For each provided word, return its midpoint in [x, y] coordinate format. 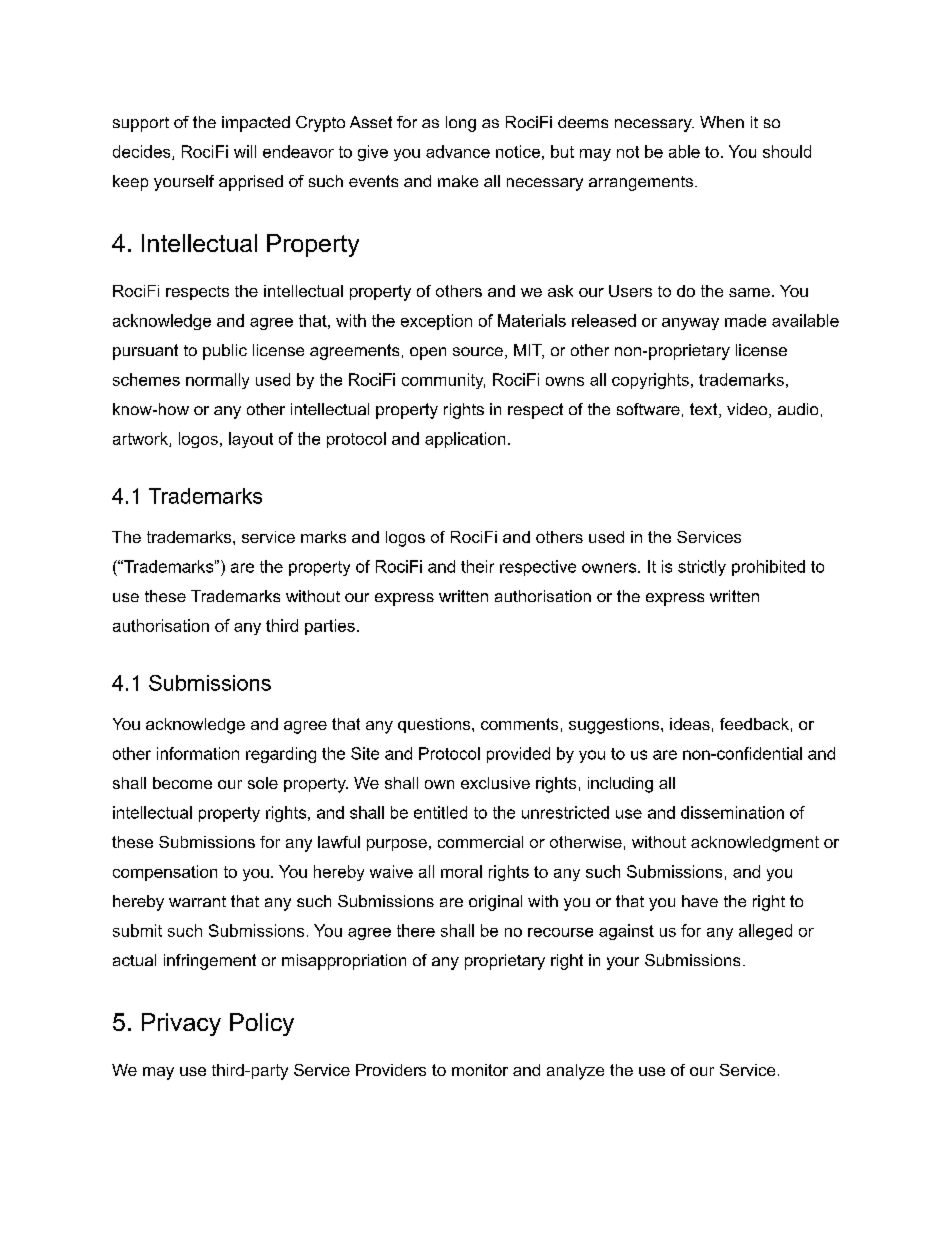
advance [458, 151]
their [477, 566]
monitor [480, 1070]
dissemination [732, 812]
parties [330, 627]
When [722, 122]
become [182, 783]
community [443, 381]
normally [217, 381]
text [705, 410]
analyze [575, 1072]
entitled [440, 812]
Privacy [181, 1024]
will [245, 151]
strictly [702, 568]
